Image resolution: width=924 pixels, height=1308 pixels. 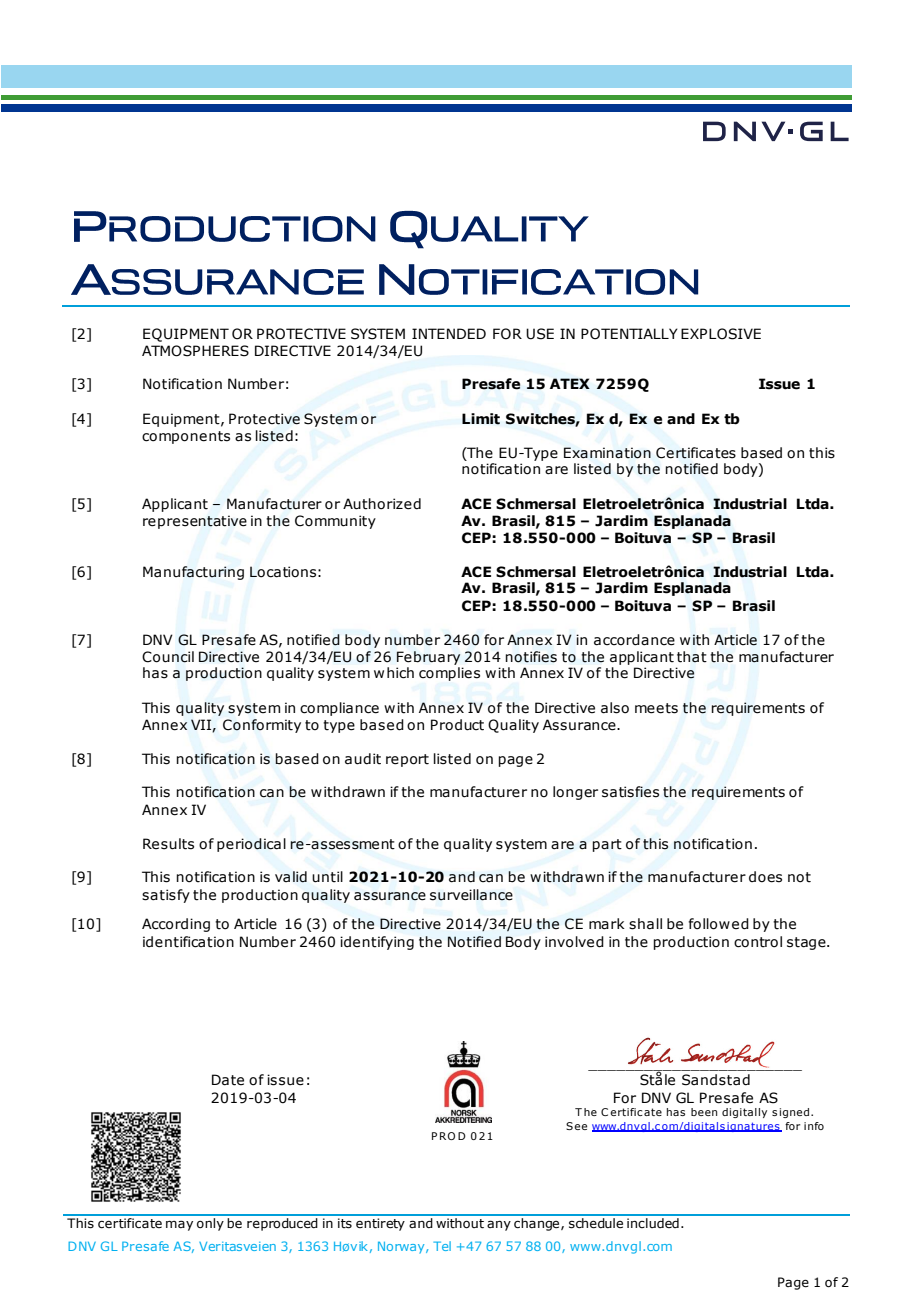 I want to click on only, so click(x=210, y=1223).
